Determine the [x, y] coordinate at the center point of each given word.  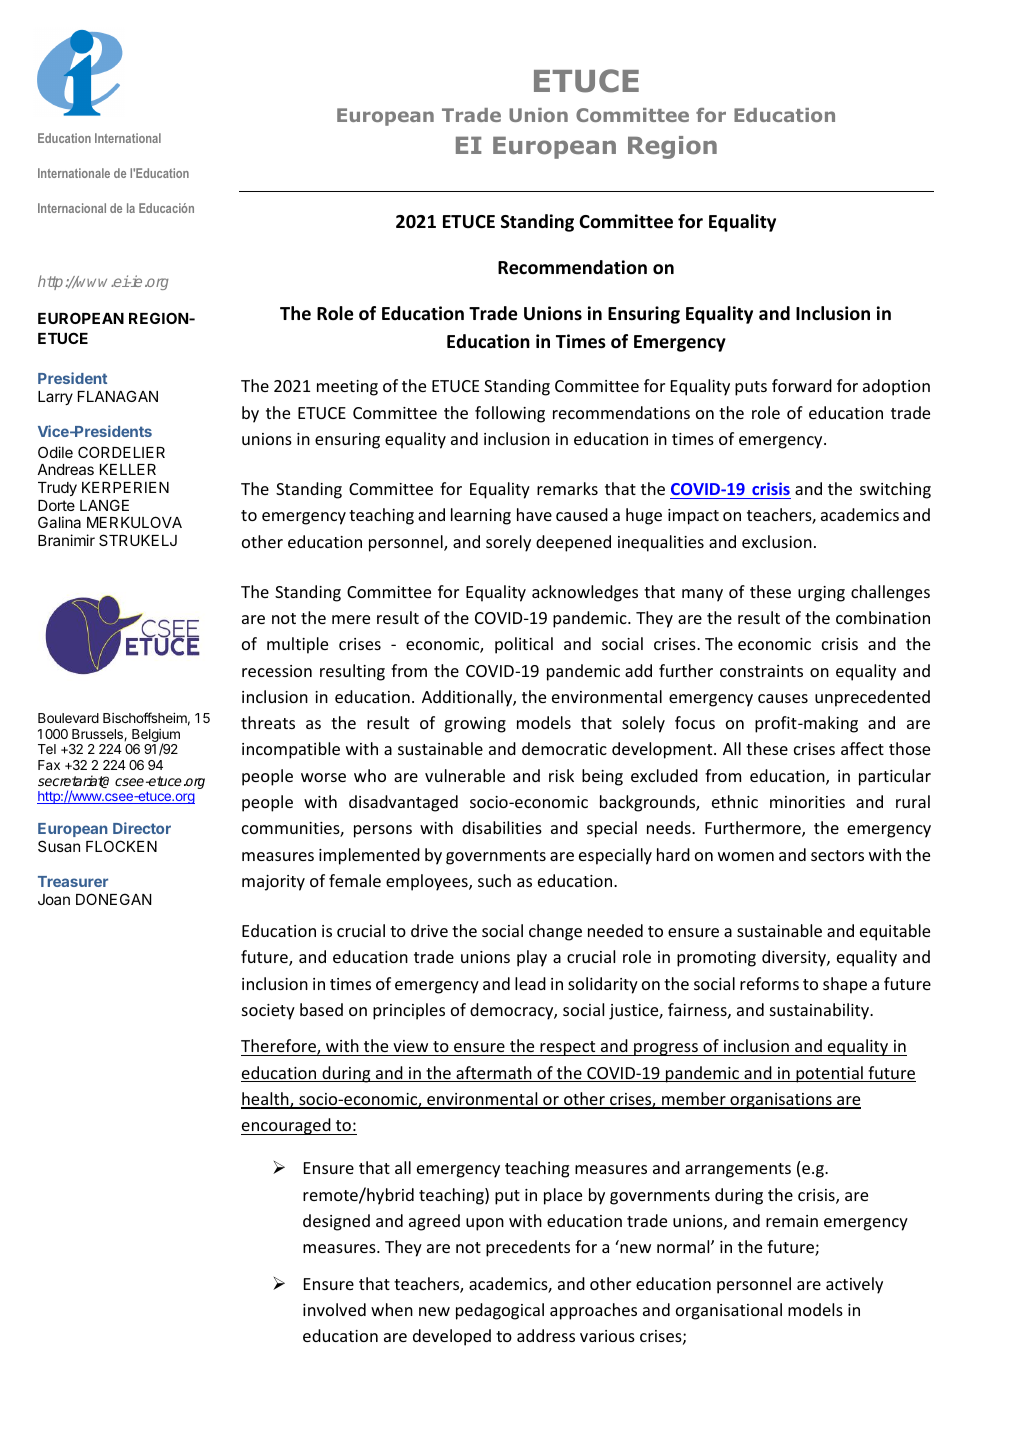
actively [854, 1285]
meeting [347, 388]
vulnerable [465, 775]
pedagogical [500, 1311]
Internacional [72, 208]
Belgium [155, 737]
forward [802, 385]
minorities [807, 802]
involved [334, 1309]
